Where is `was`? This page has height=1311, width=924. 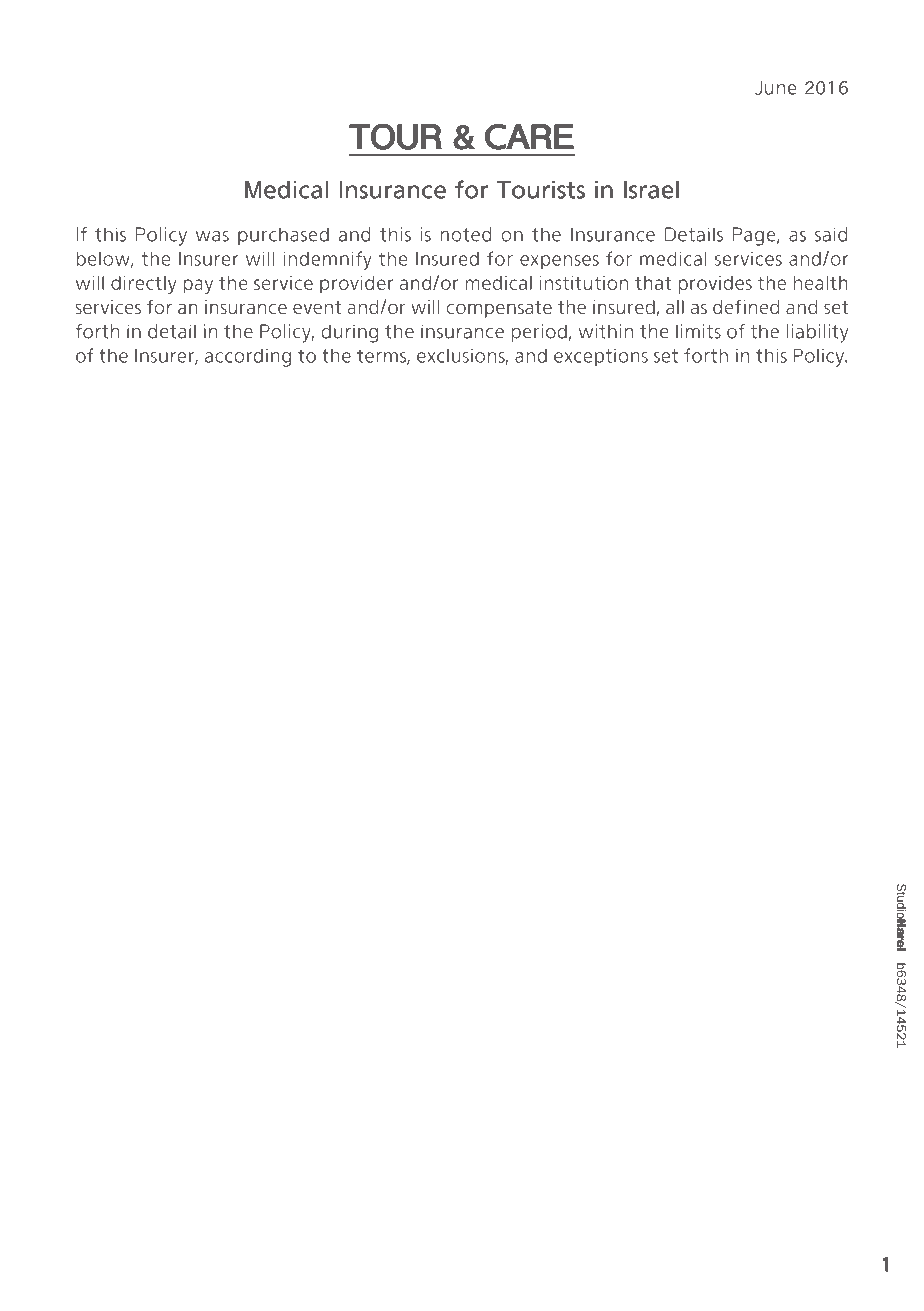
was is located at coordinates (212, 236).
